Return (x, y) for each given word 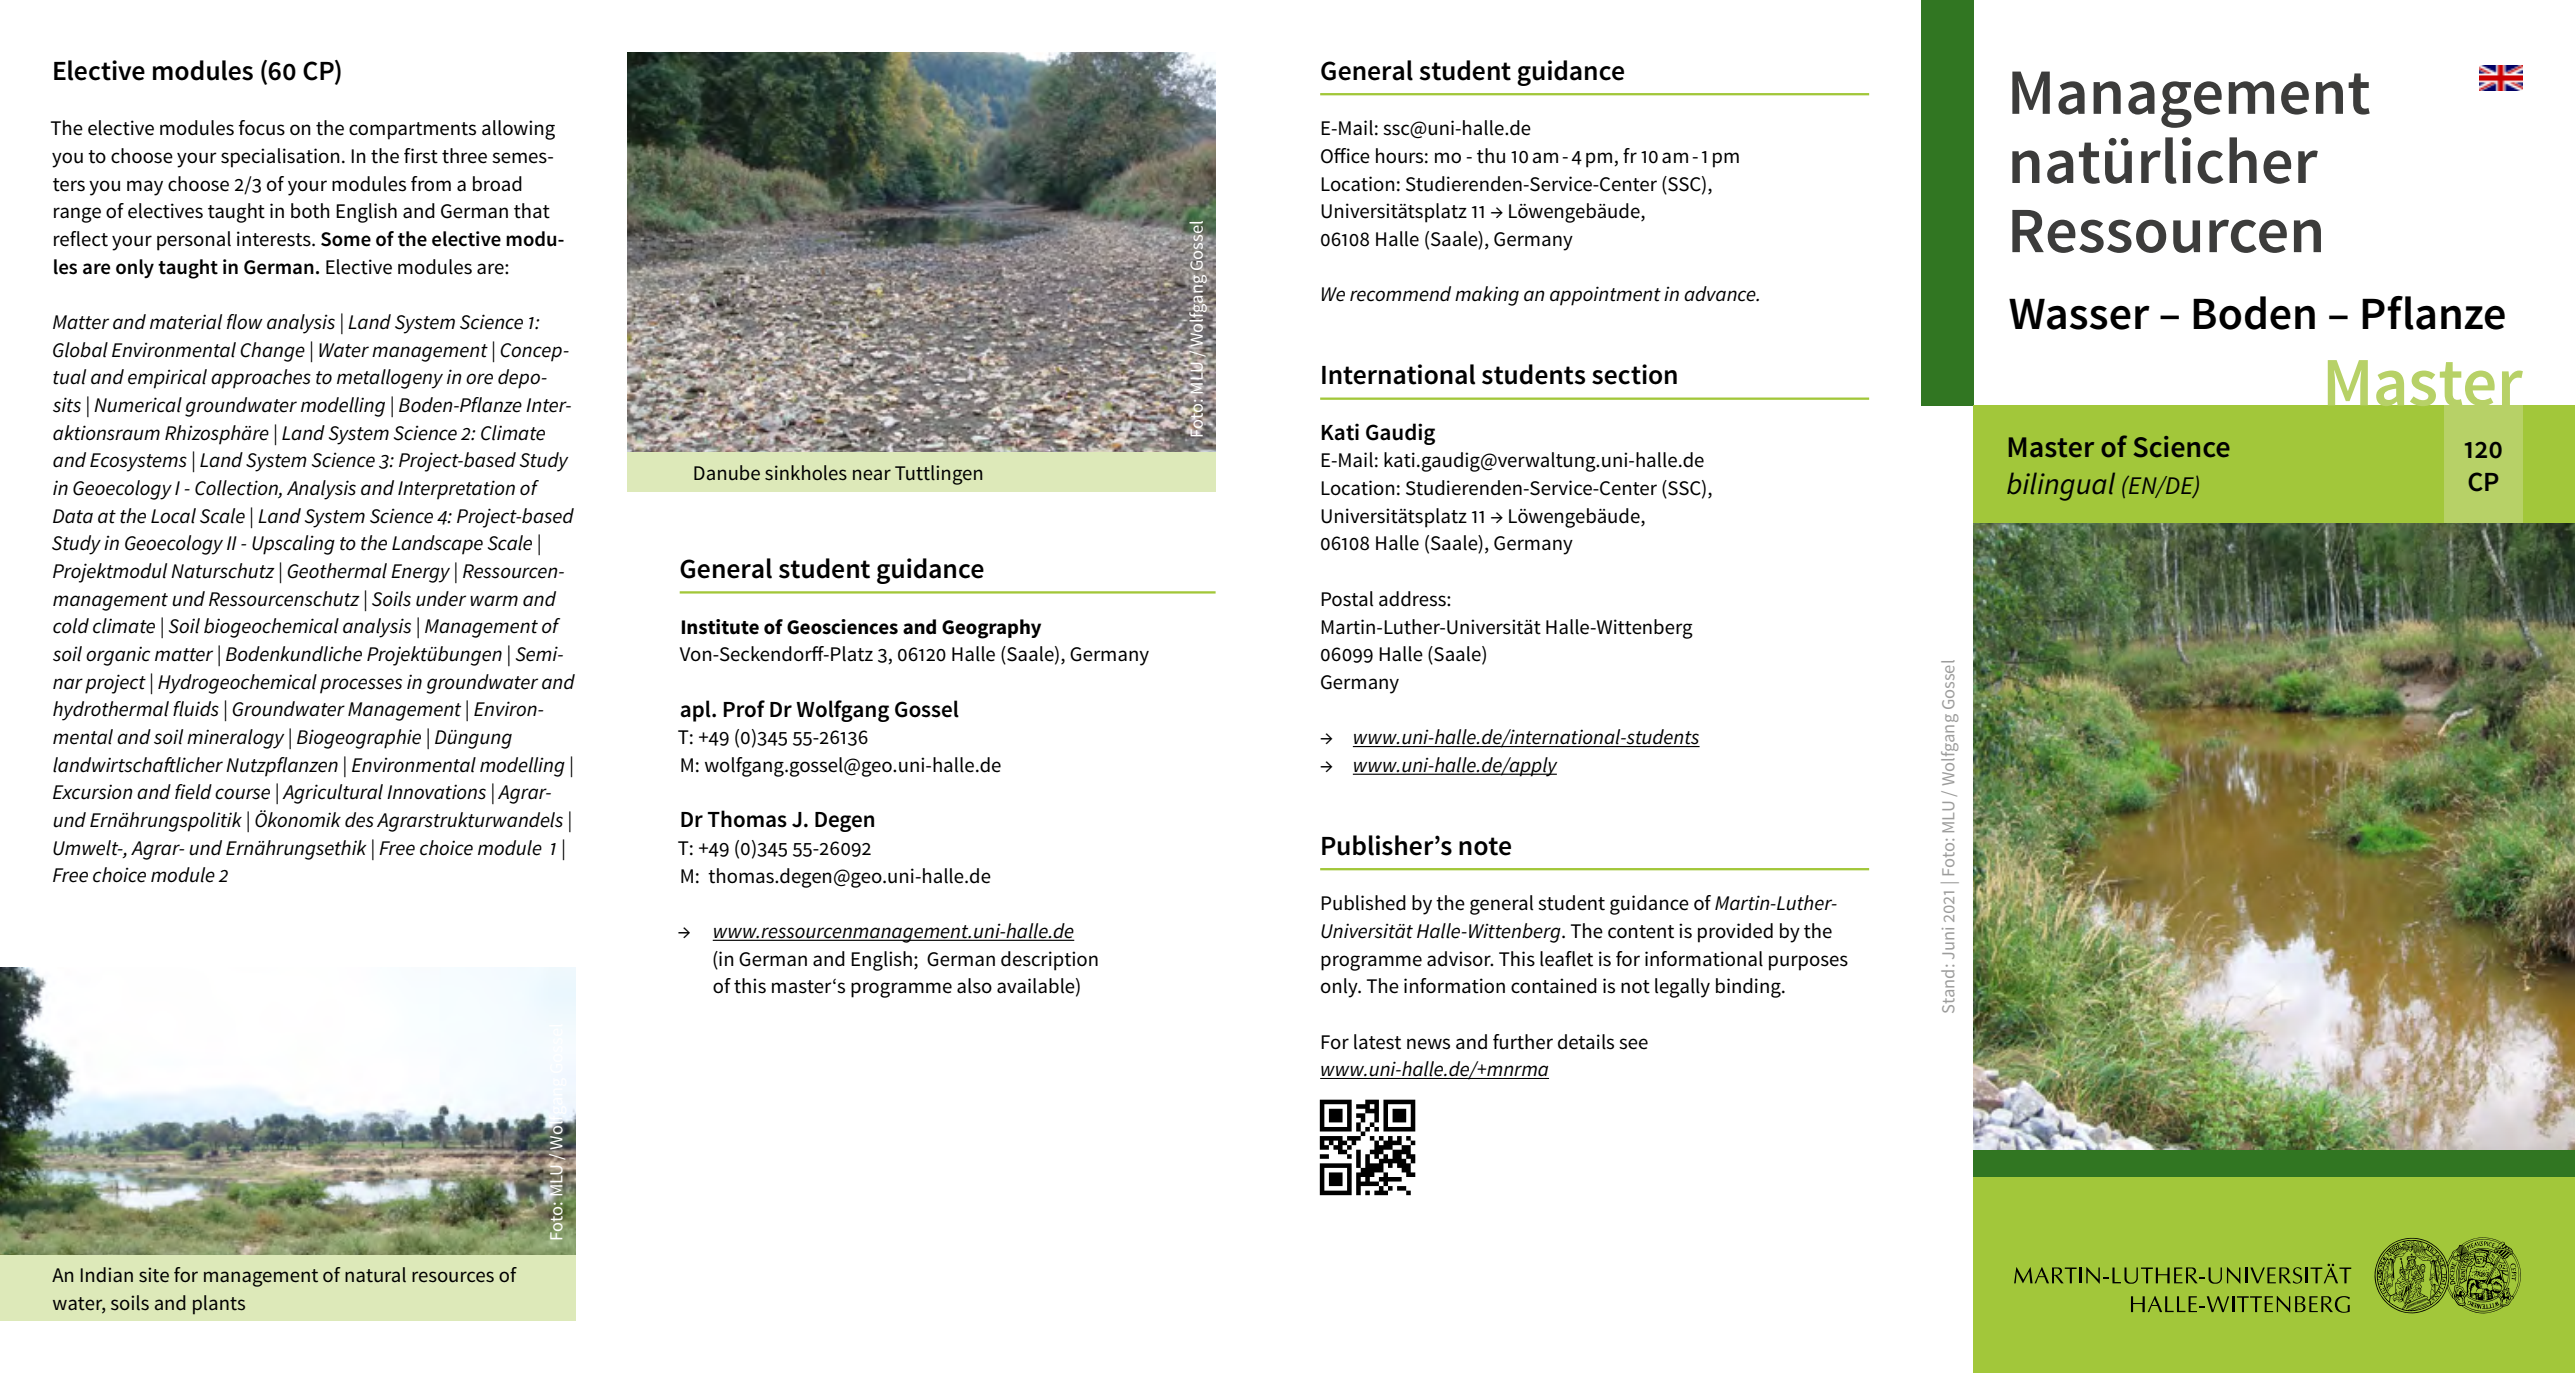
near (872, 475)
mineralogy (235, 739)
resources (453, 1277)
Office (1345, 156)
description (1049, 961)
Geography (991, 629)
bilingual (2061, 486)
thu (1491, 156)
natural (375, 1275)
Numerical (138, 405)
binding (1749, 988)
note (1485, 846)
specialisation (280, 158)
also (974, 986)
